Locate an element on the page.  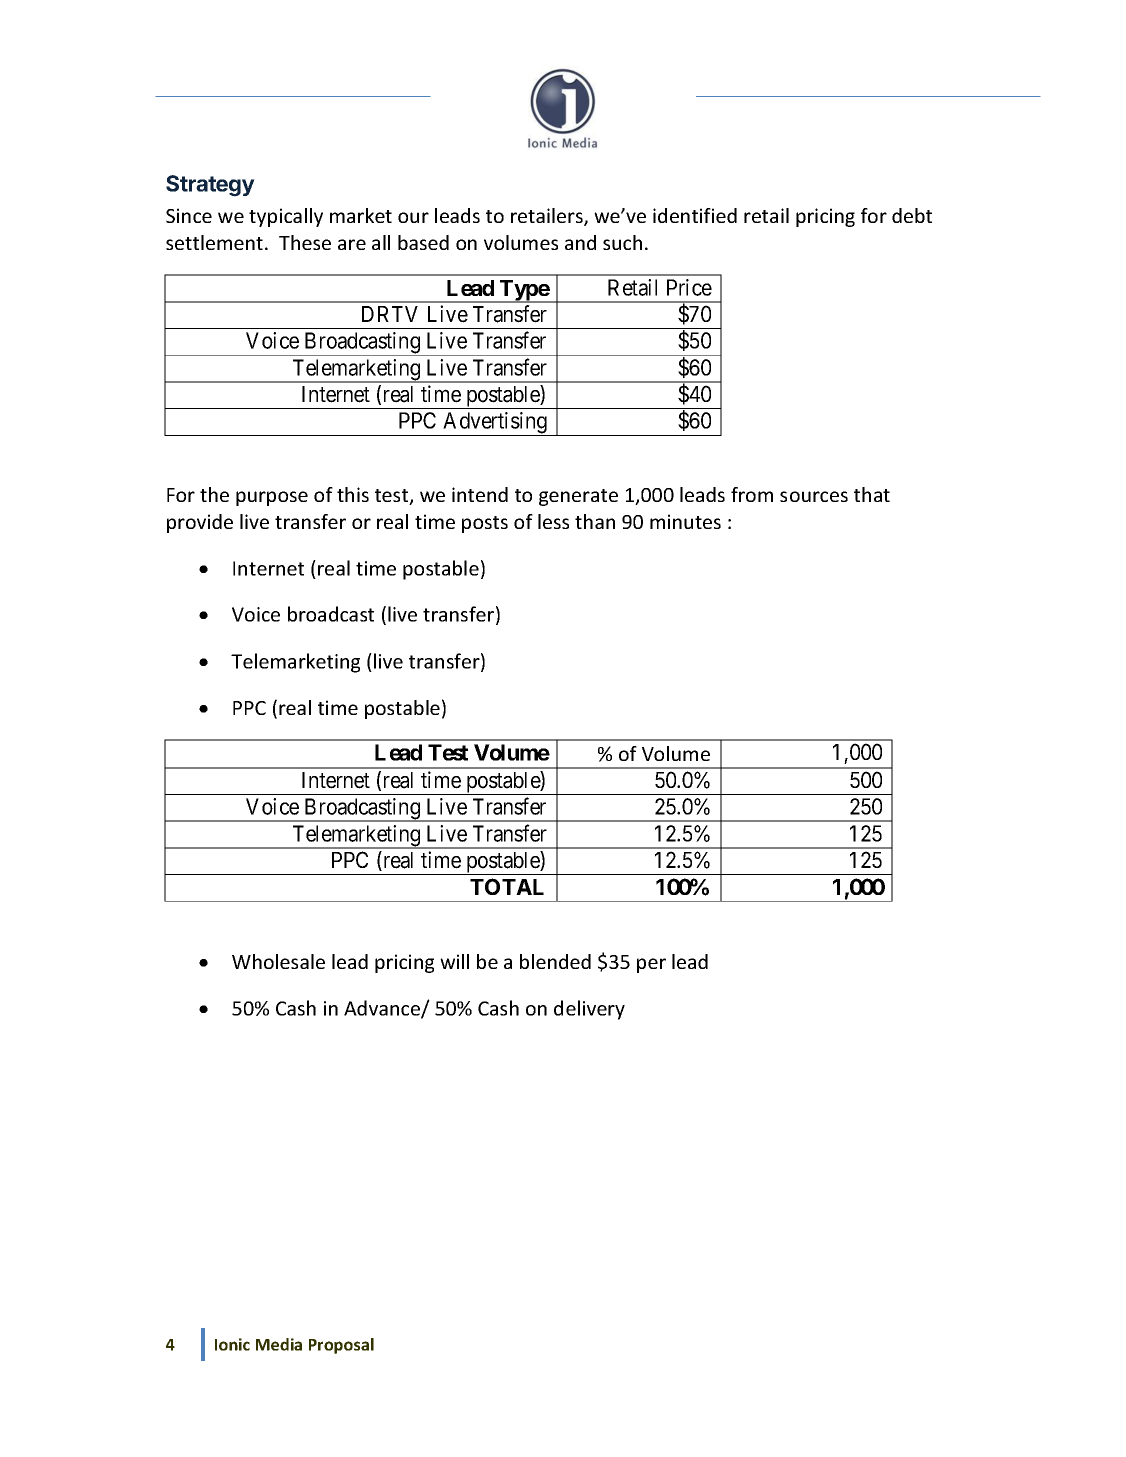
Proposal is located at coordinates (341, 1346).
